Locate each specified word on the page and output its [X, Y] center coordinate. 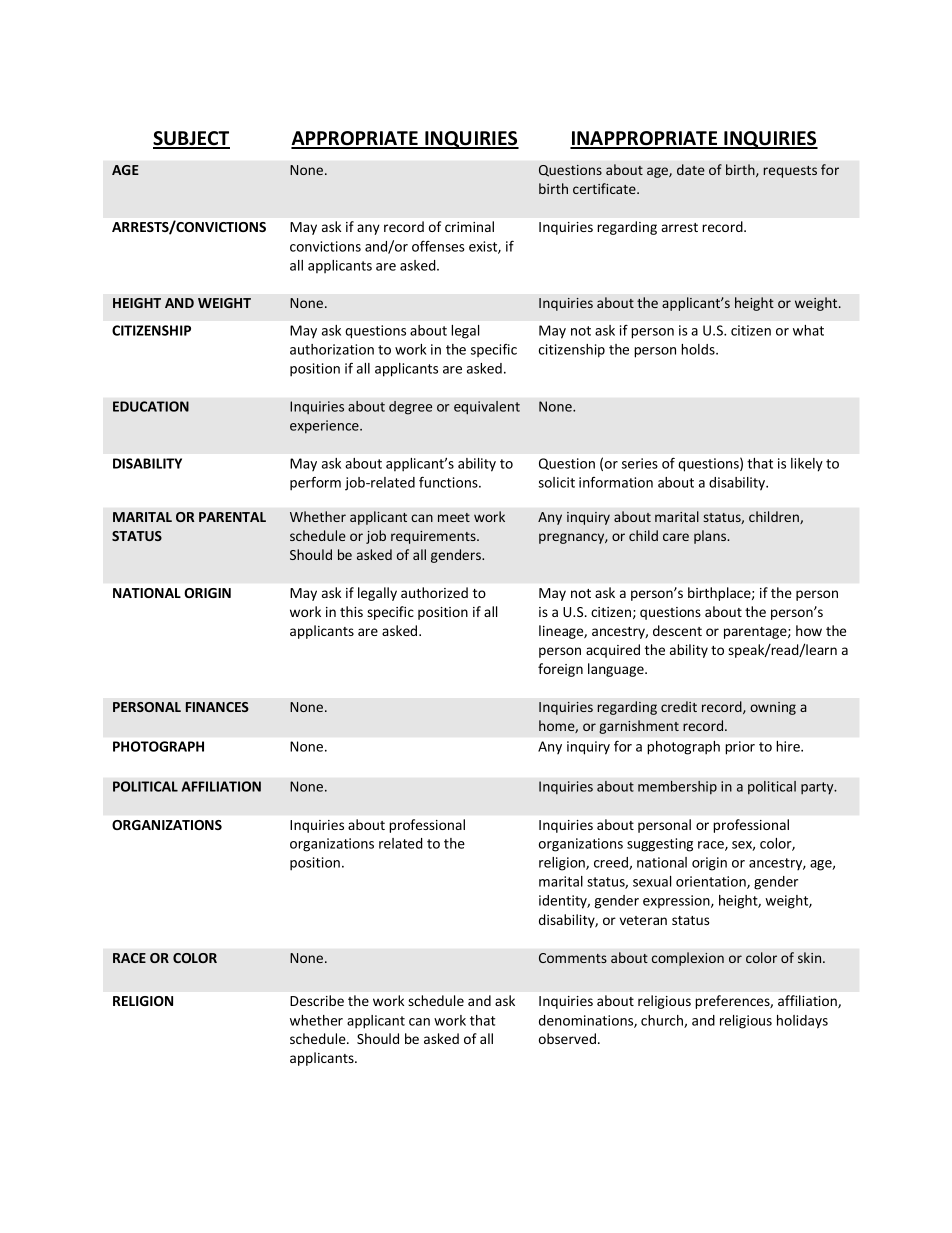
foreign [560, 670]
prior [740, 748]
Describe [317, 1000]
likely [807, 465]
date [691, 169]
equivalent [487, 408]
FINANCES [217, 707]
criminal [469, 226]
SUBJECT [191, 139]
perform [315, 483]
